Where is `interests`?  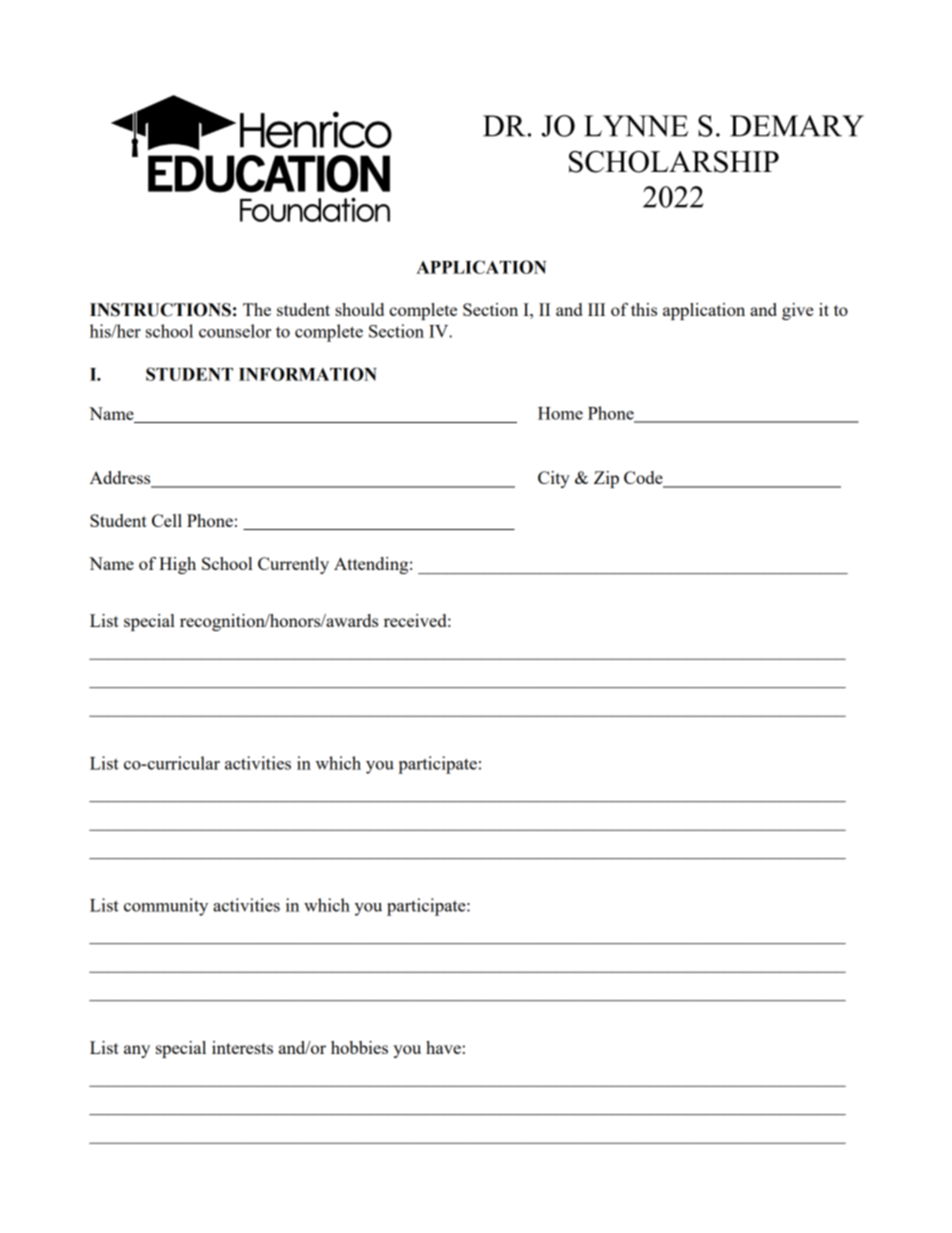
interests is located at coordinates (242, 1047).
